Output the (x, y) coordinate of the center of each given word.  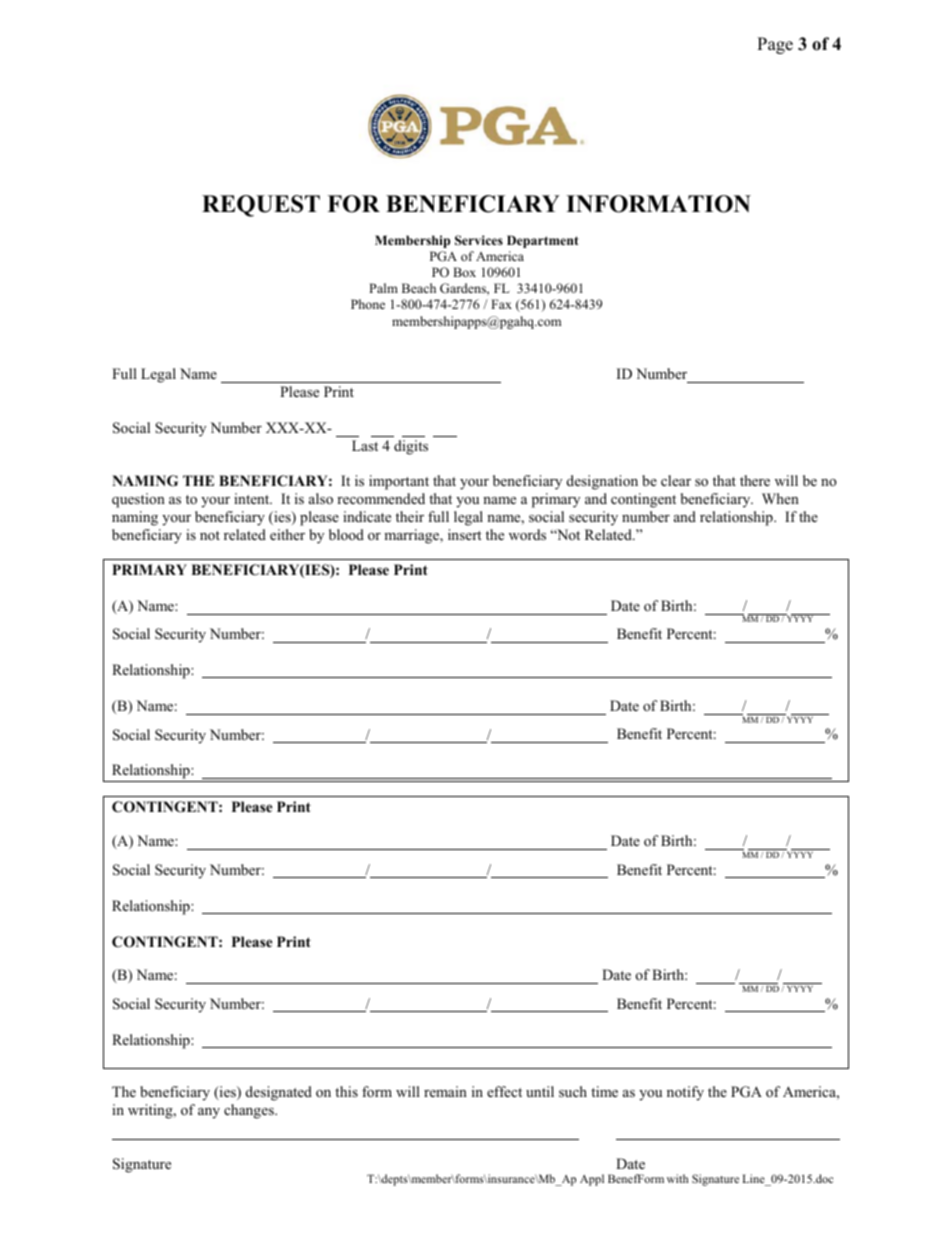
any (209, 1113)
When (780, 498)
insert (465, 534)
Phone (368, 304)
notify (685, 1093)
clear (676, 480)
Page (775, 45)
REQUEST (261, 206)
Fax (501, 304)
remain (445, 1091)
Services (479, 240)
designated (279, 1093)
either (287, 534)
